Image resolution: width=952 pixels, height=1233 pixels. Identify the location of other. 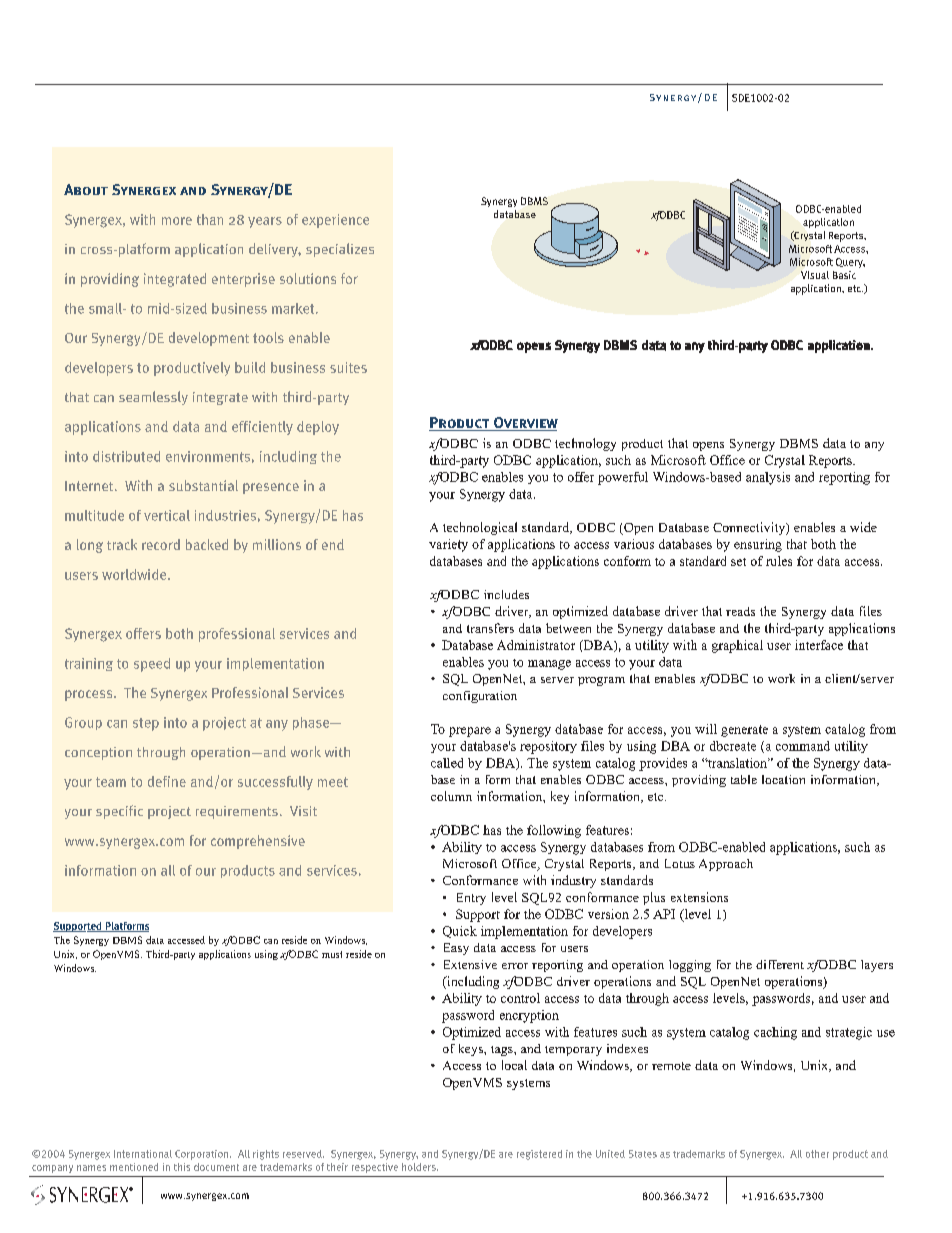
(817, 1154).
